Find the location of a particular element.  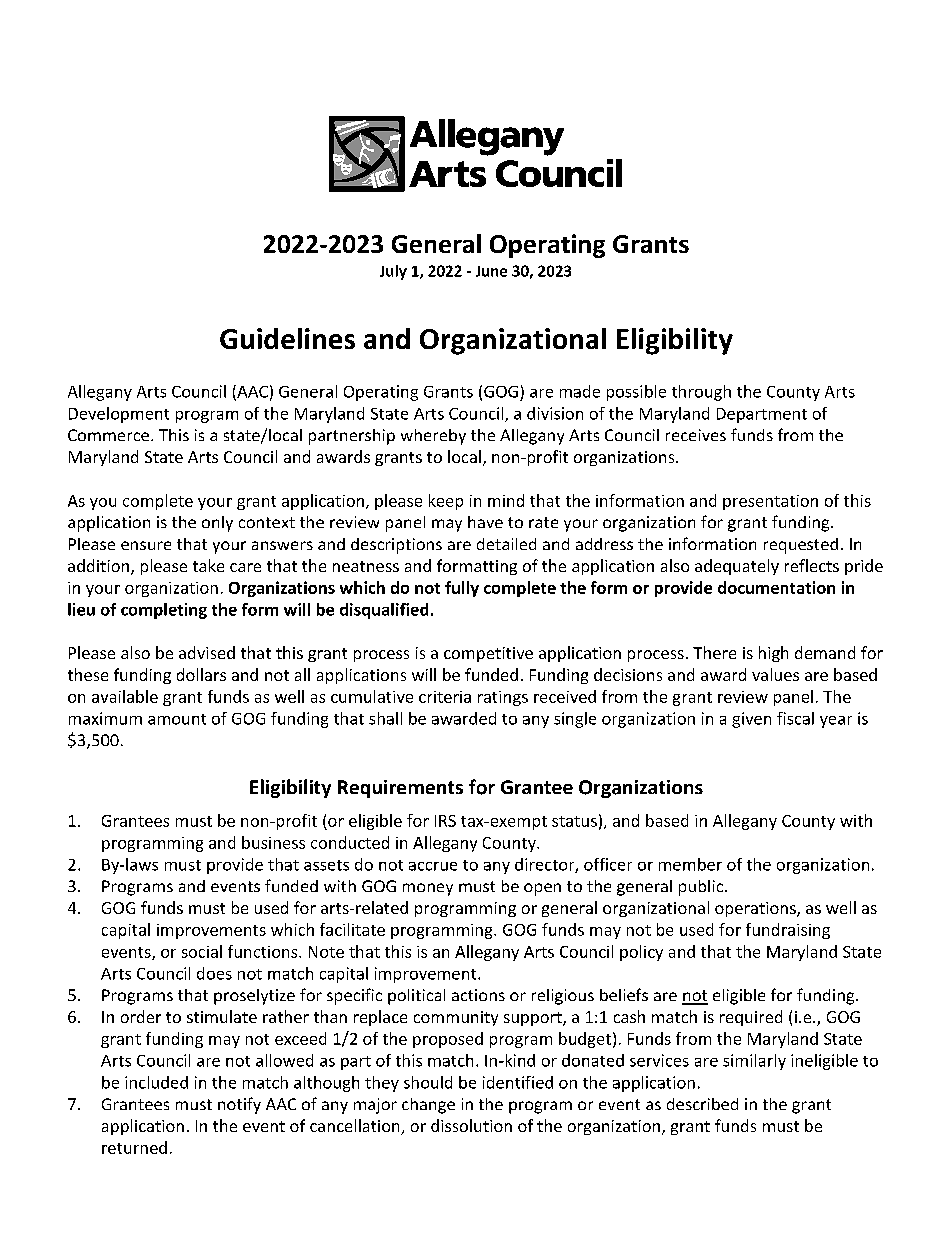

amount is located at coordinates (177, 719).
